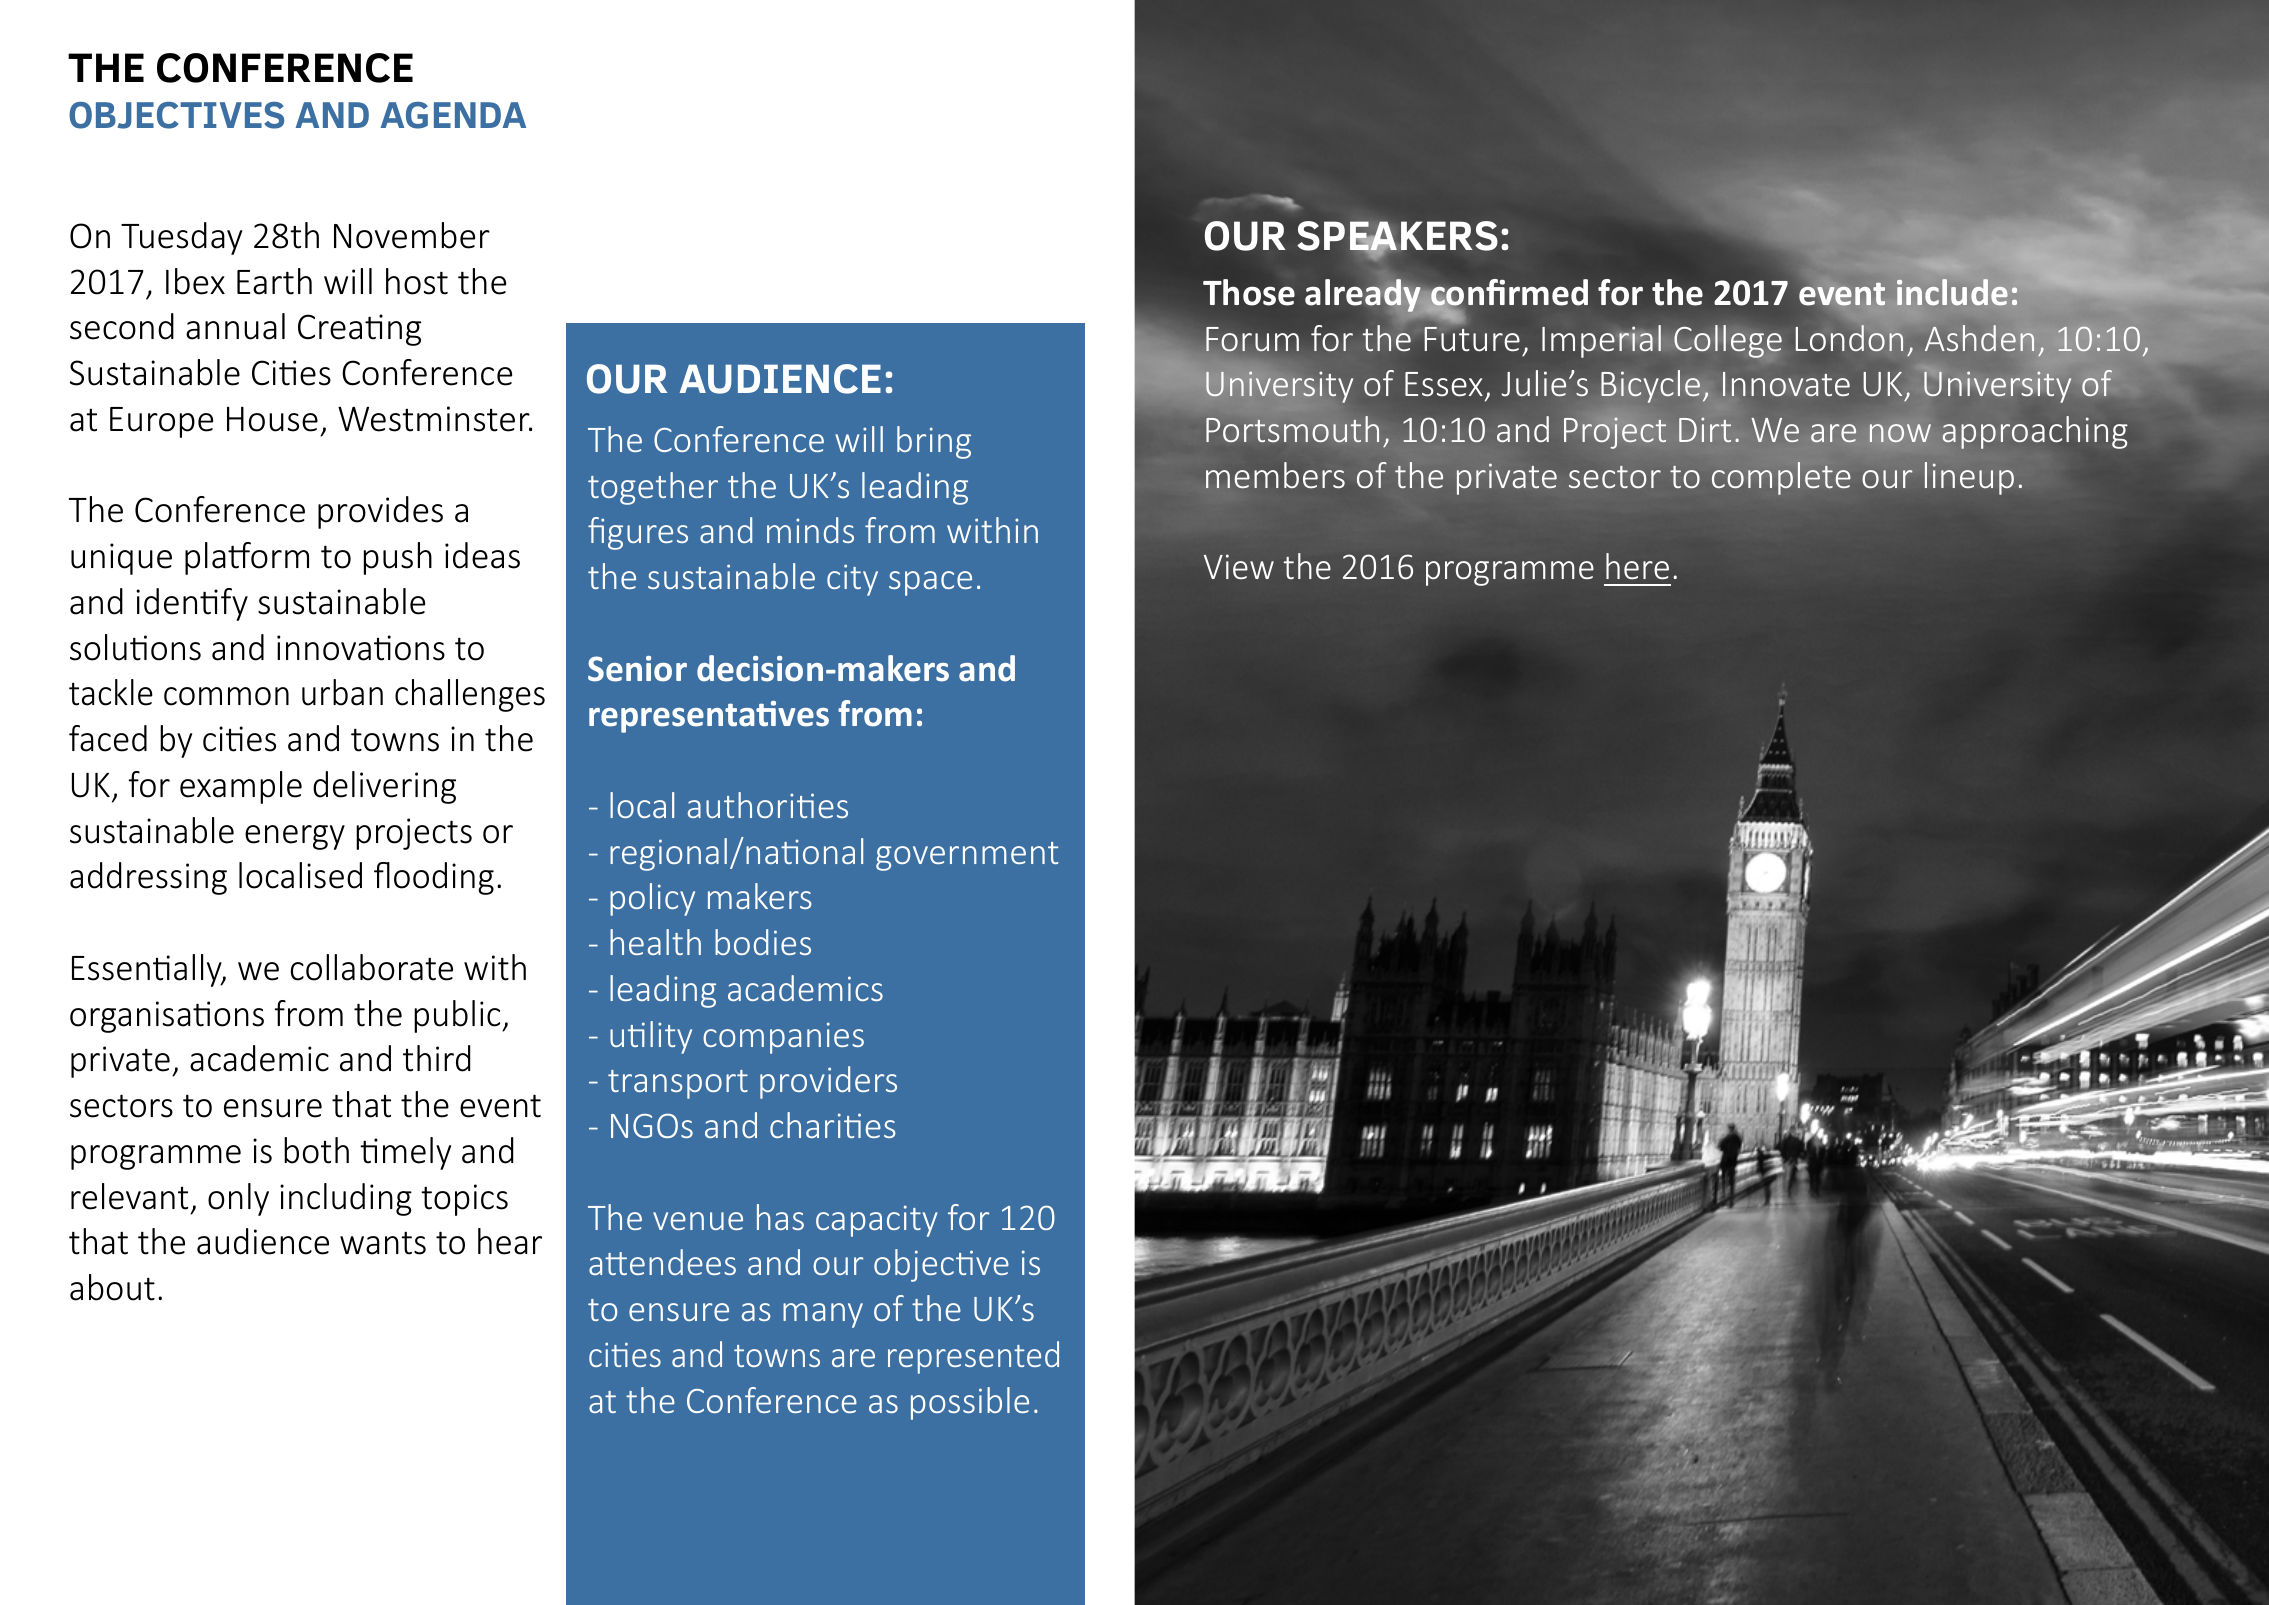  What do you see at coordinates (272, 419) in the image?
I see `House` at bounding box center [272, 419].
